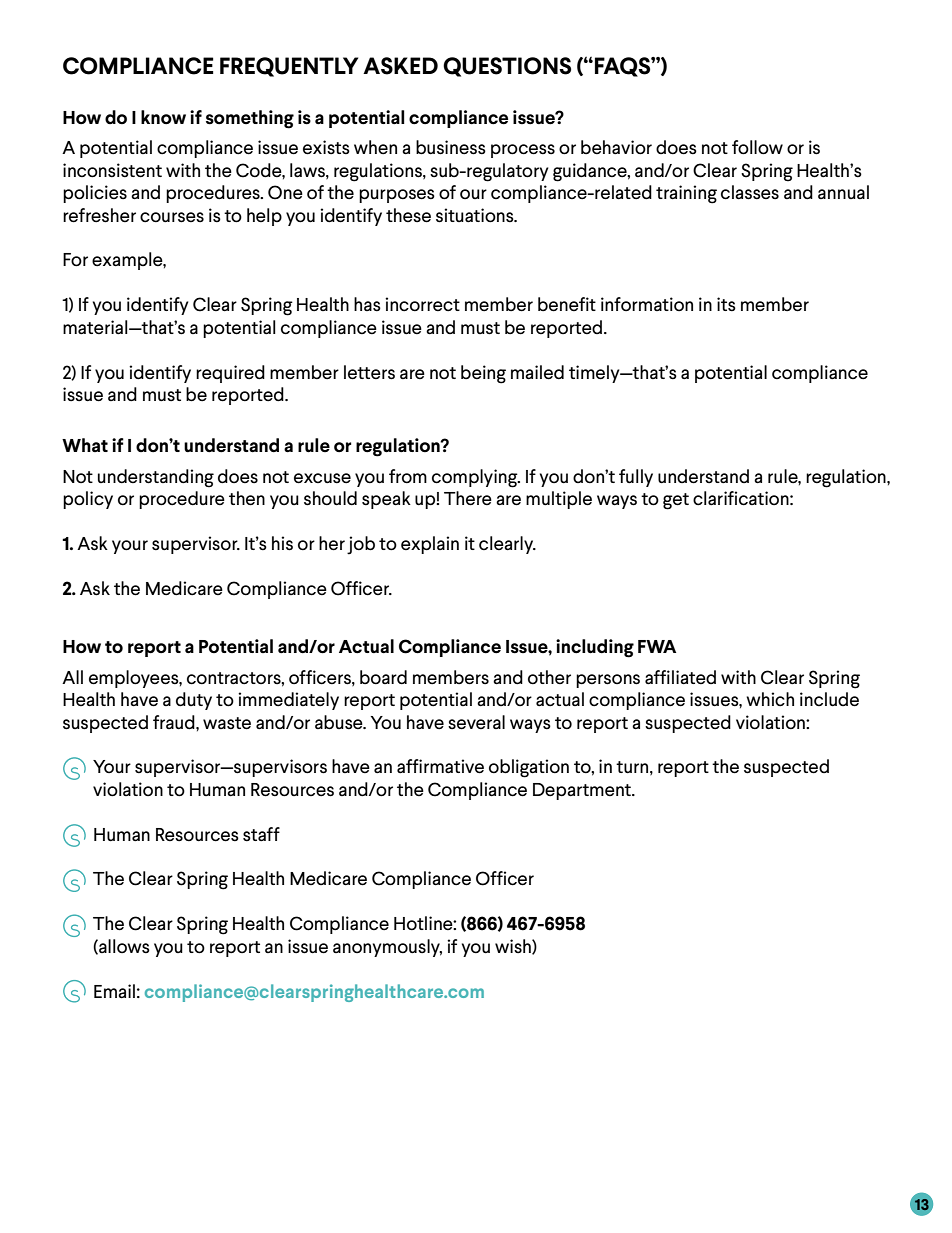  I want to click on get, so click(676, 501).
